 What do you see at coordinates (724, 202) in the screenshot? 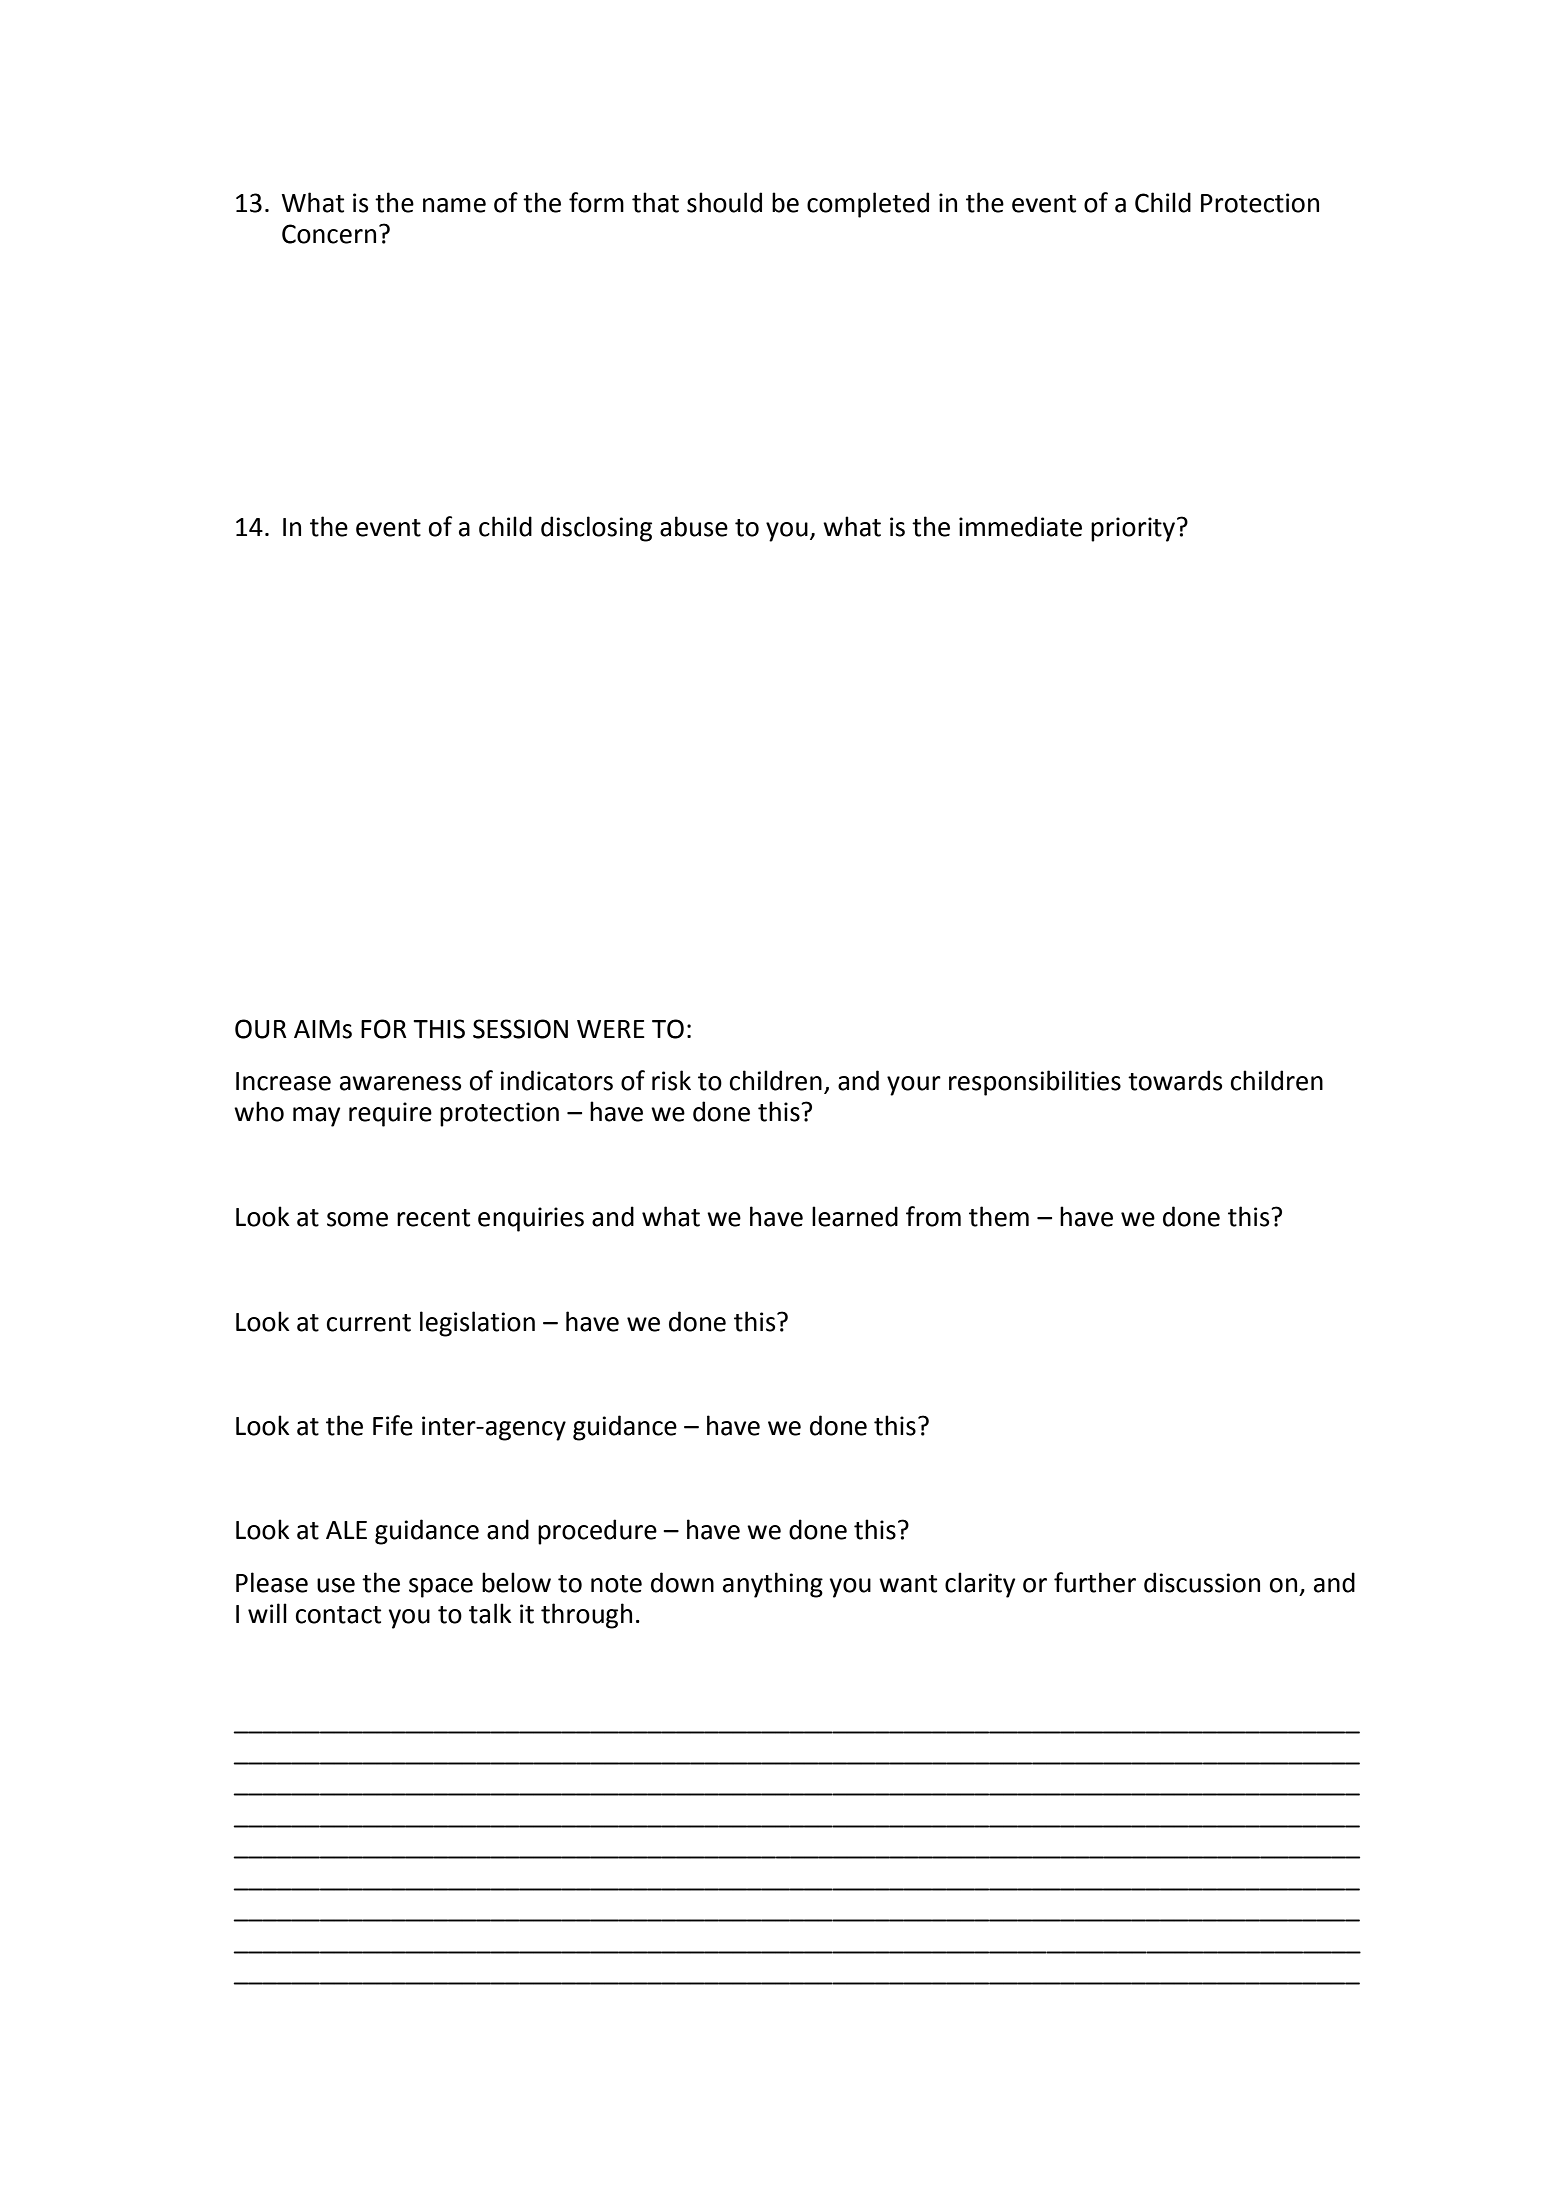
I see `should` at bounding box center [724, 202].
